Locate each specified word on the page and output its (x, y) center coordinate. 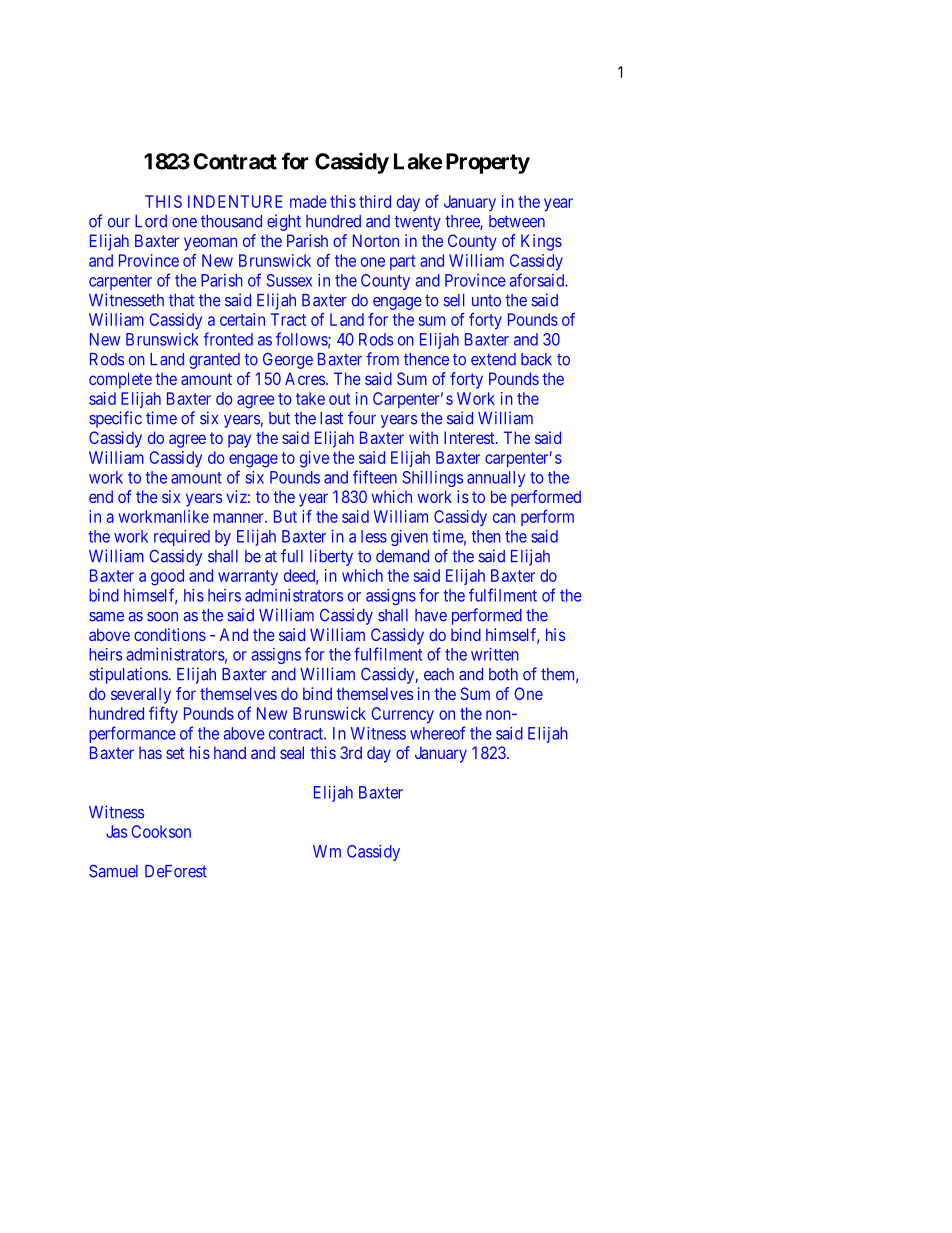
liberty (331, 557)
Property (488, 163)
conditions (170, 634)
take (310, 398)
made (308, 201)
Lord (151, 221)
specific (115, 419)
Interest (470, 437)
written (495, 654)
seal (292, 752)
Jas (116, 831)
